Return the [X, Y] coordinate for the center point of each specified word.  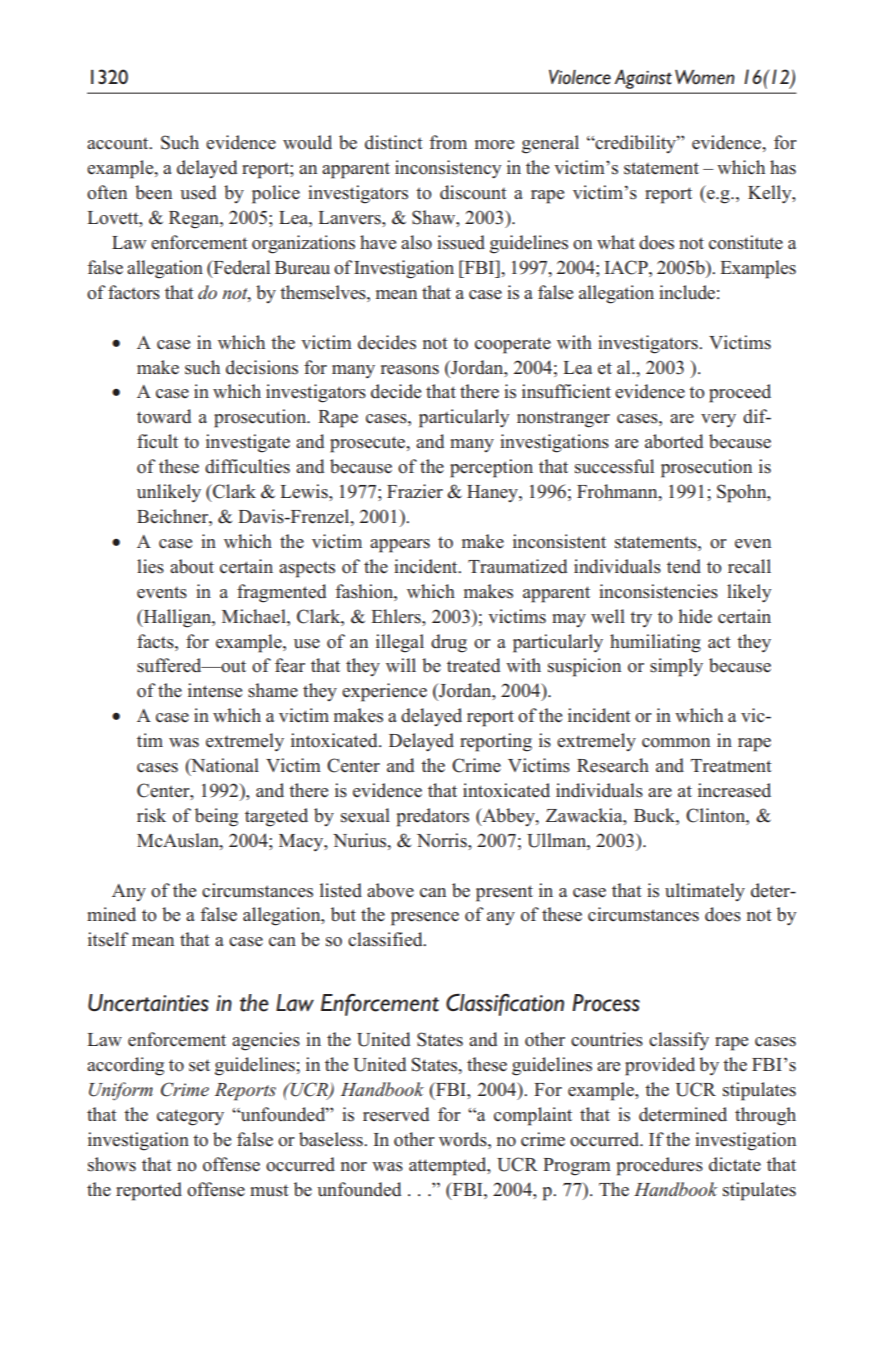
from [448, 142]
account [119, 143]
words [464, 1139]
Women [705, 77]
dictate [735, 1164]
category [190, 1117]
